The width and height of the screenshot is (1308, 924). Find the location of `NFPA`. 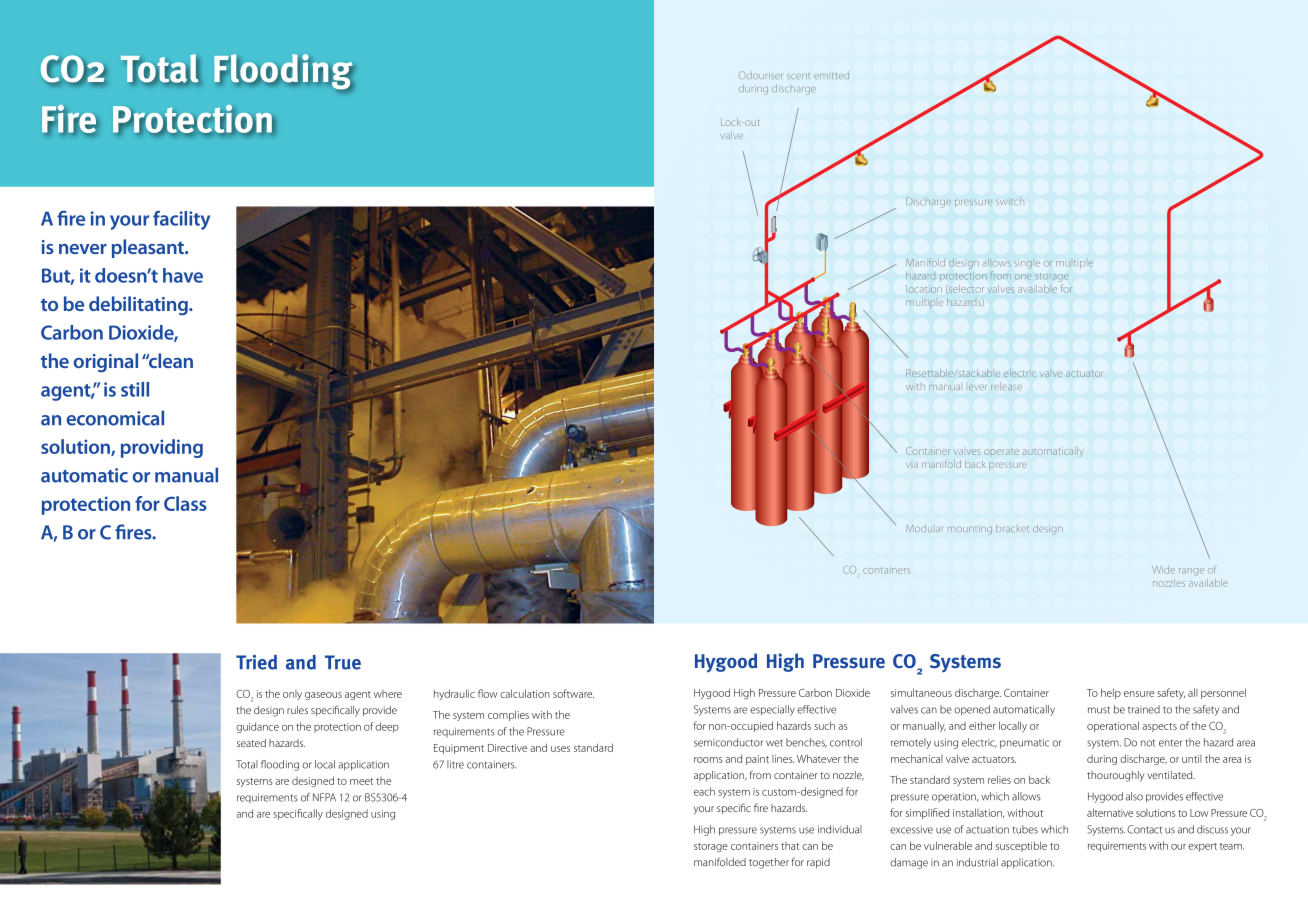

NFPA is located at coordinates (324, 797).
